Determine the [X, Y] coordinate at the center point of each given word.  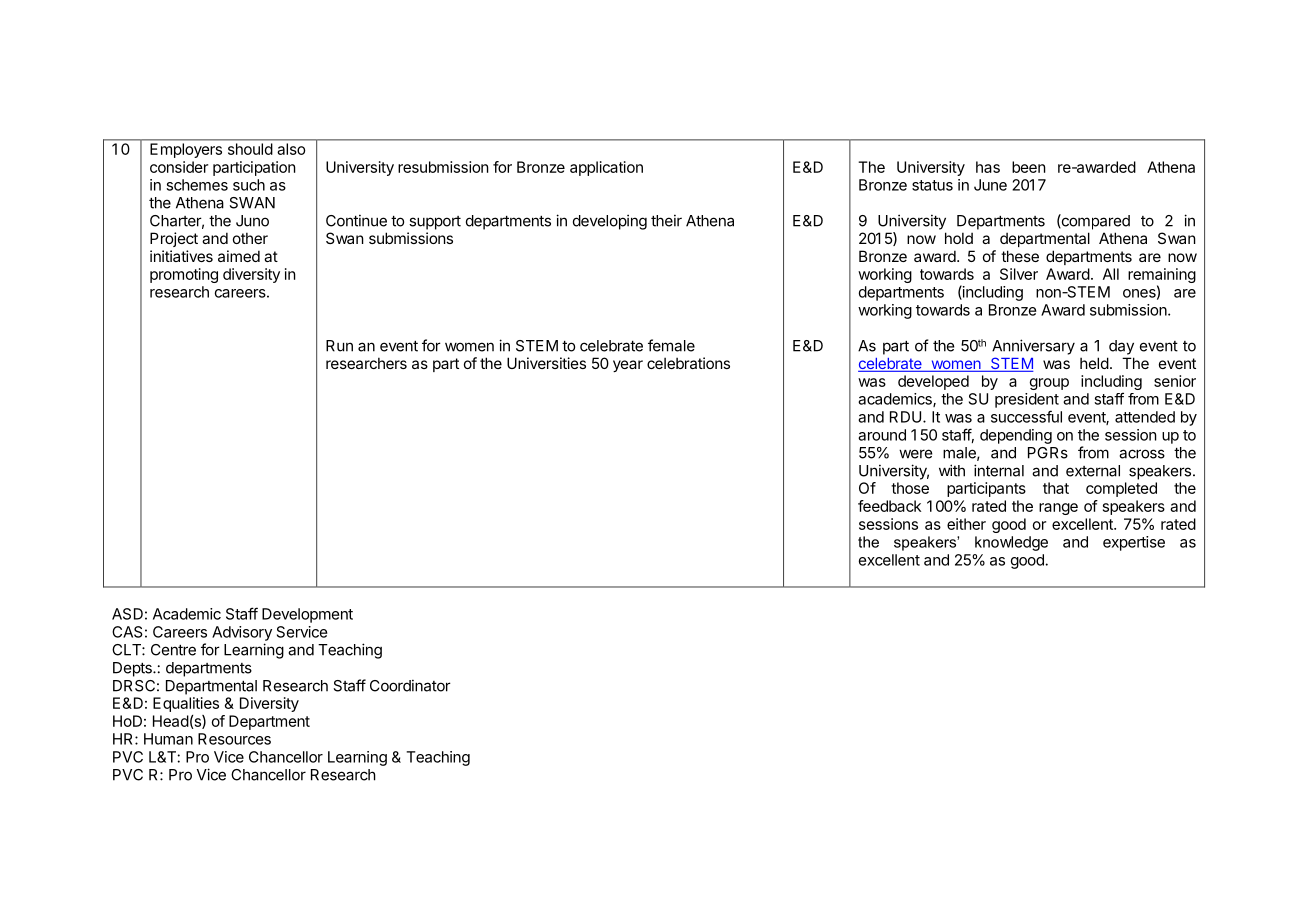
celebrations [688, 363]
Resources [234, 739]
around [882, 435]
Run [339, 346]
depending [1016, 436]
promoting [184, 275]
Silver [1019, 274]
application [606, 168]
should [250, 149]
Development [307, 615]
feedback [889, 506]
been [1029, 167]
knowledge [1011, 543]
